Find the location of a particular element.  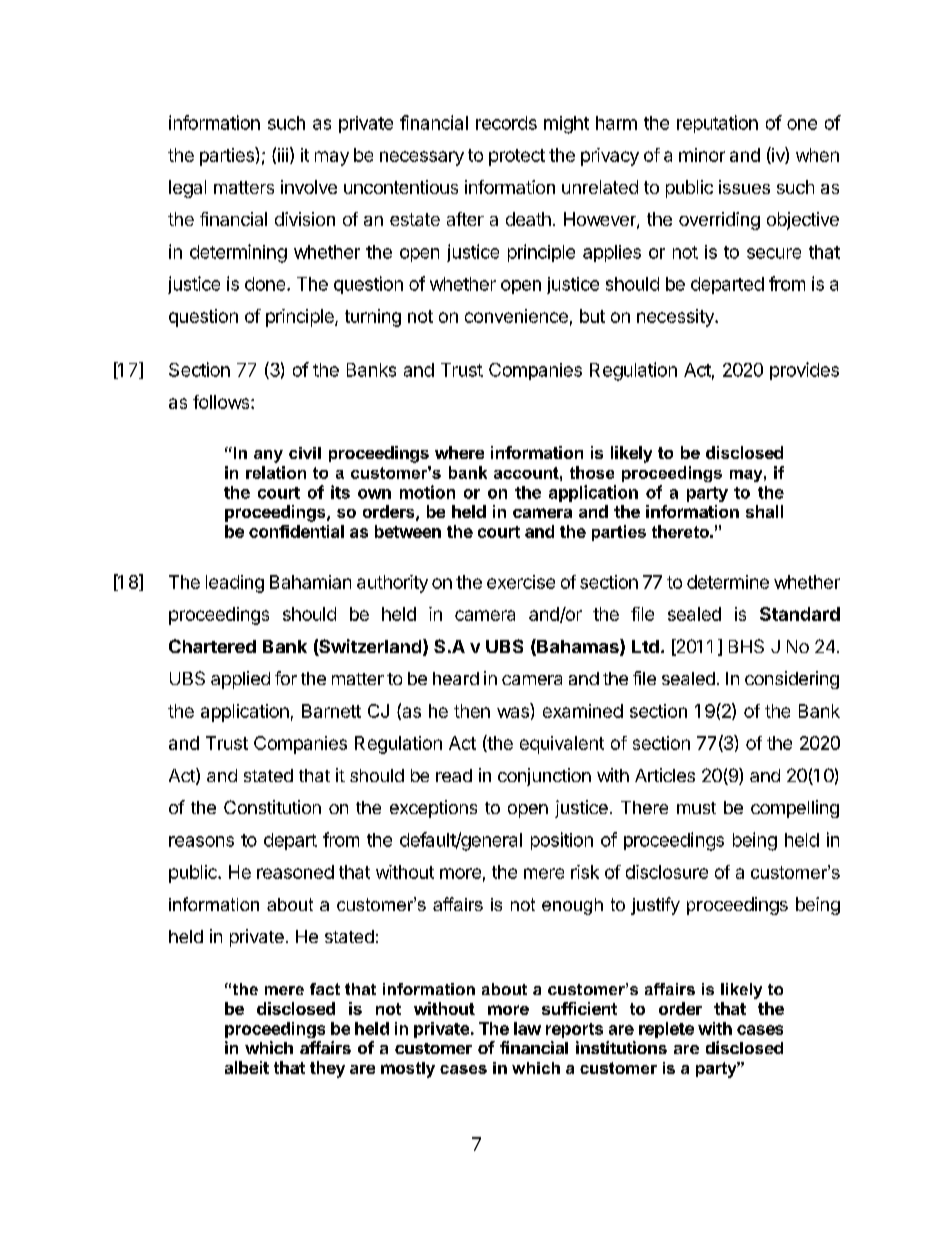

involve is located at coordinates (309, 187).
